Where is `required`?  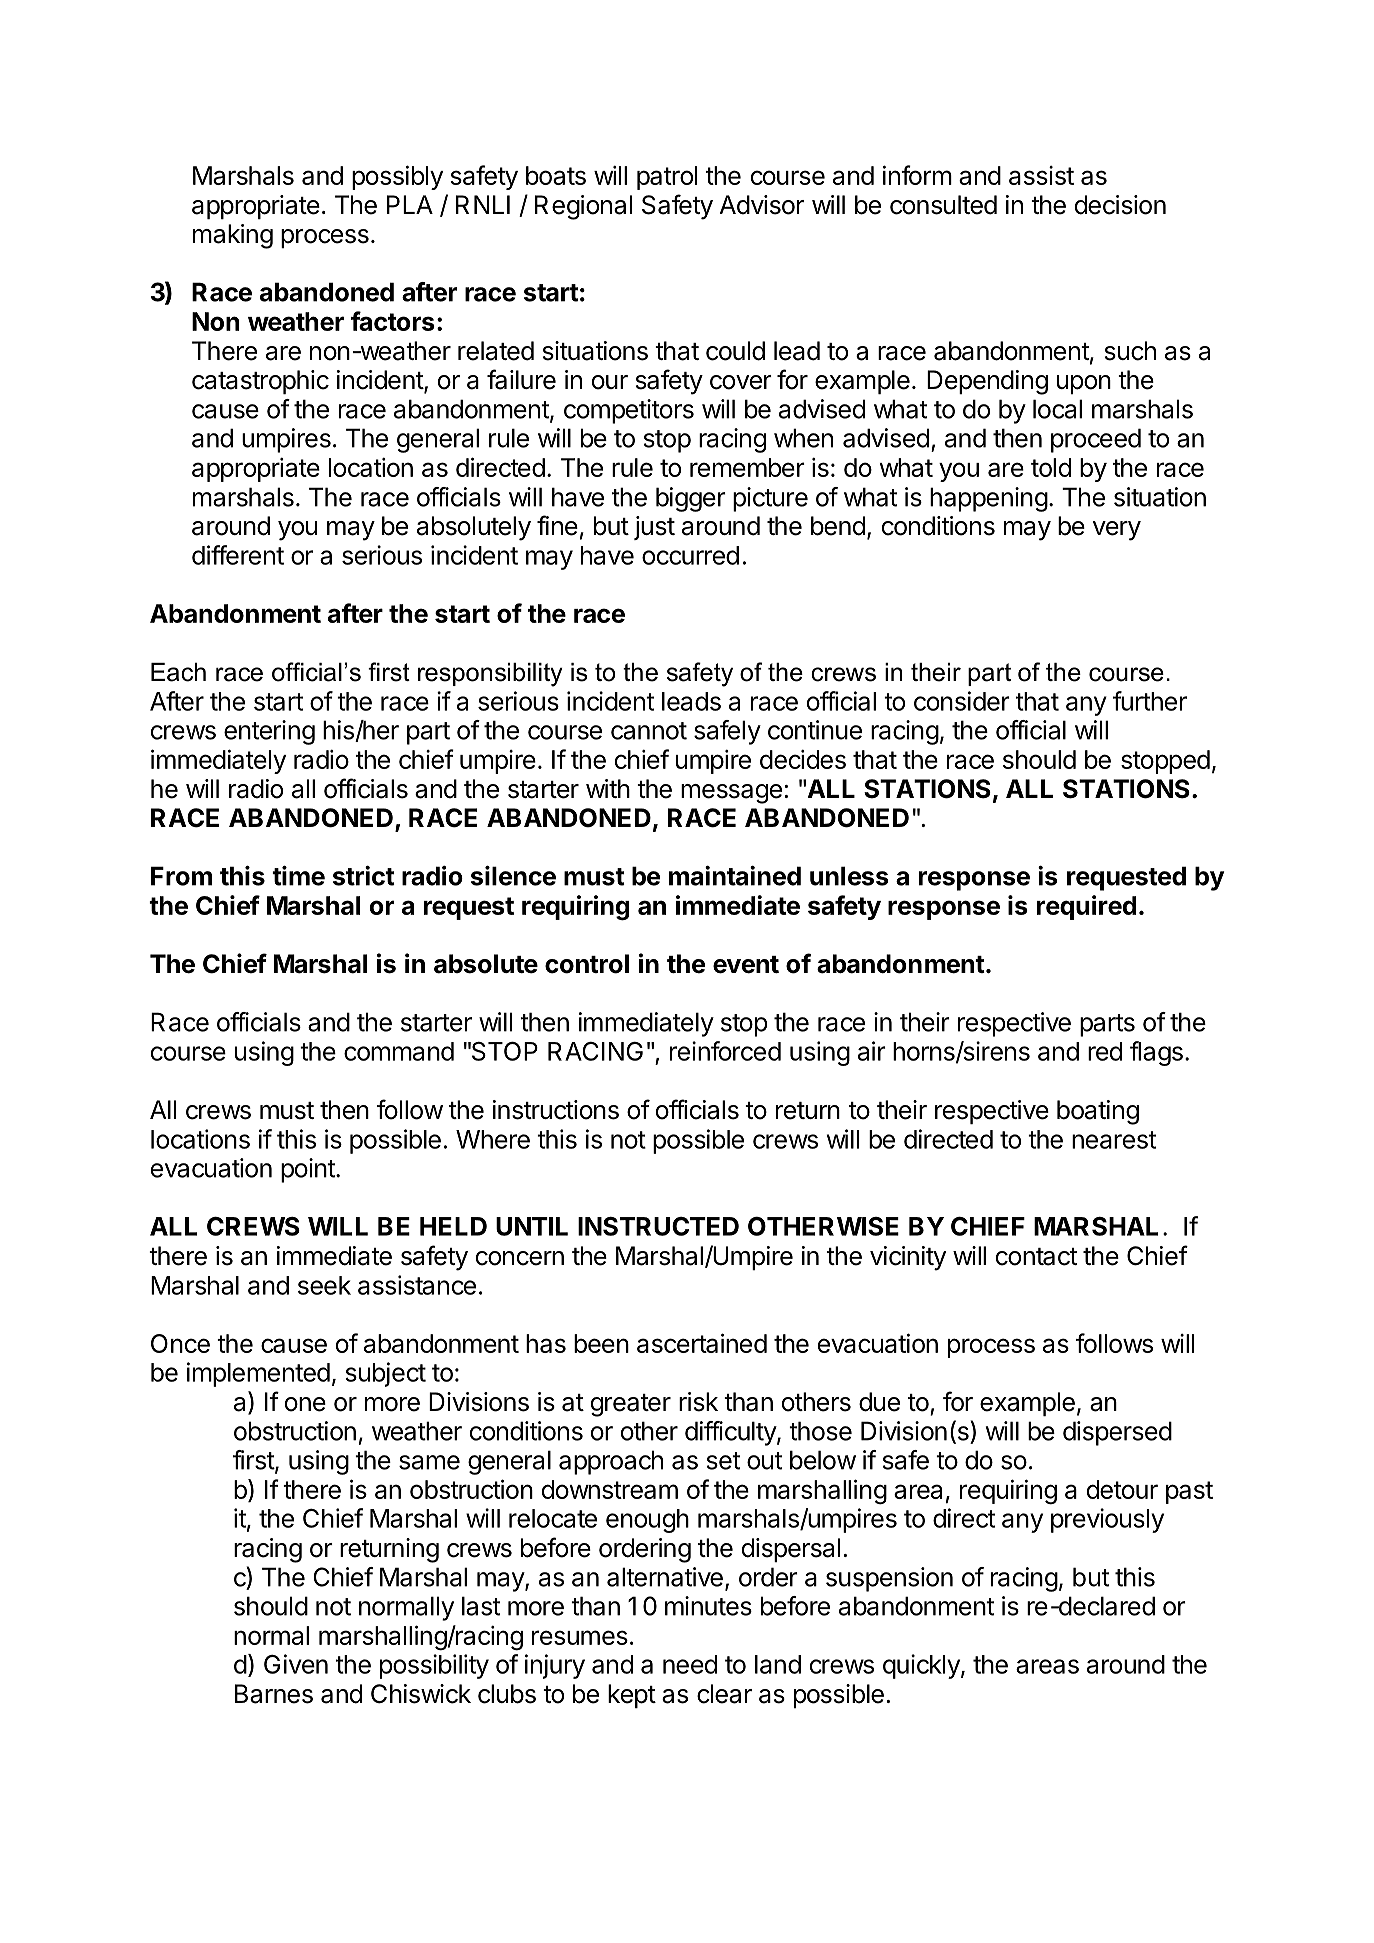 required is located at coordinates (1086, 907).
